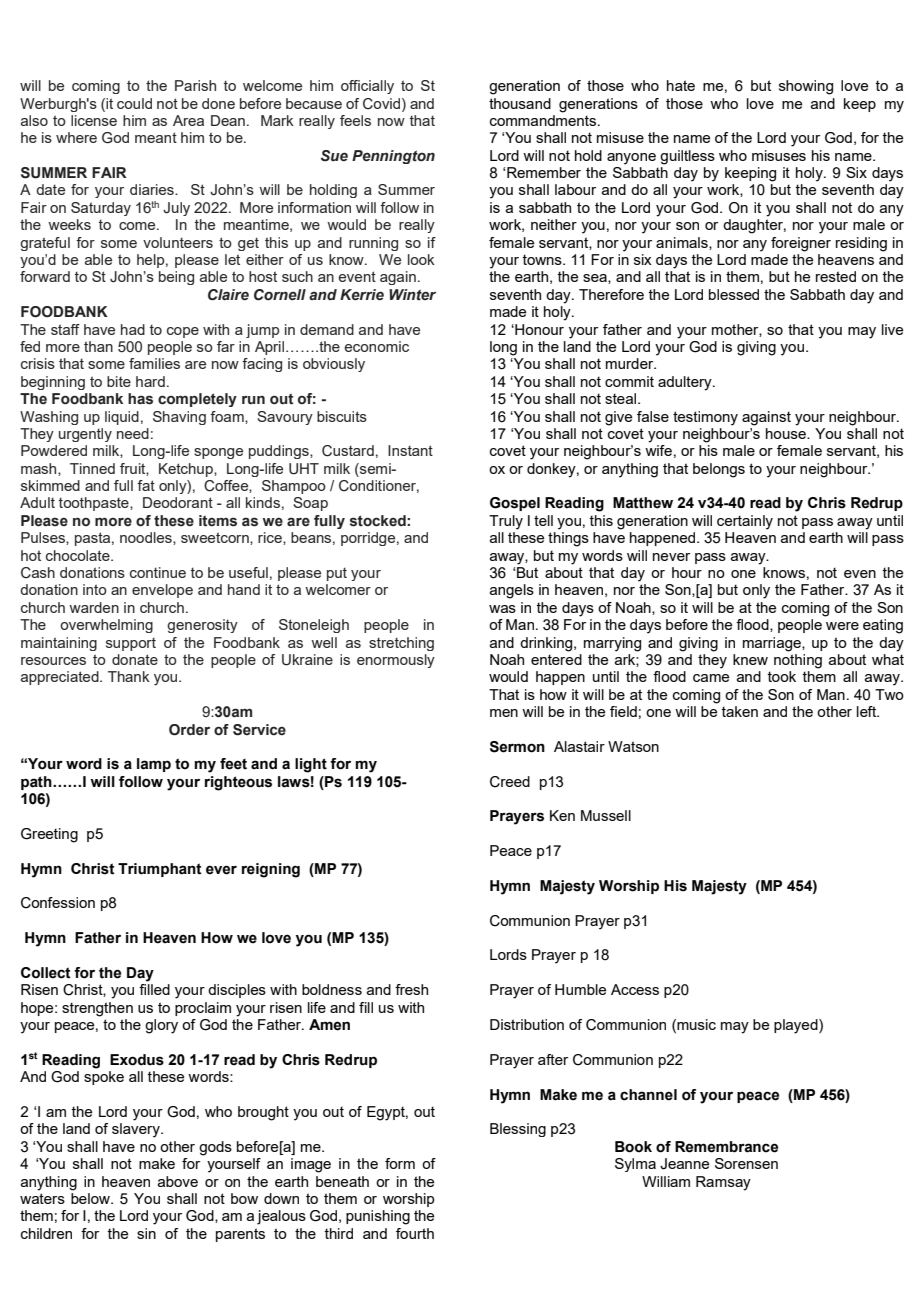  I want to click on showing, so click(806, 87).
